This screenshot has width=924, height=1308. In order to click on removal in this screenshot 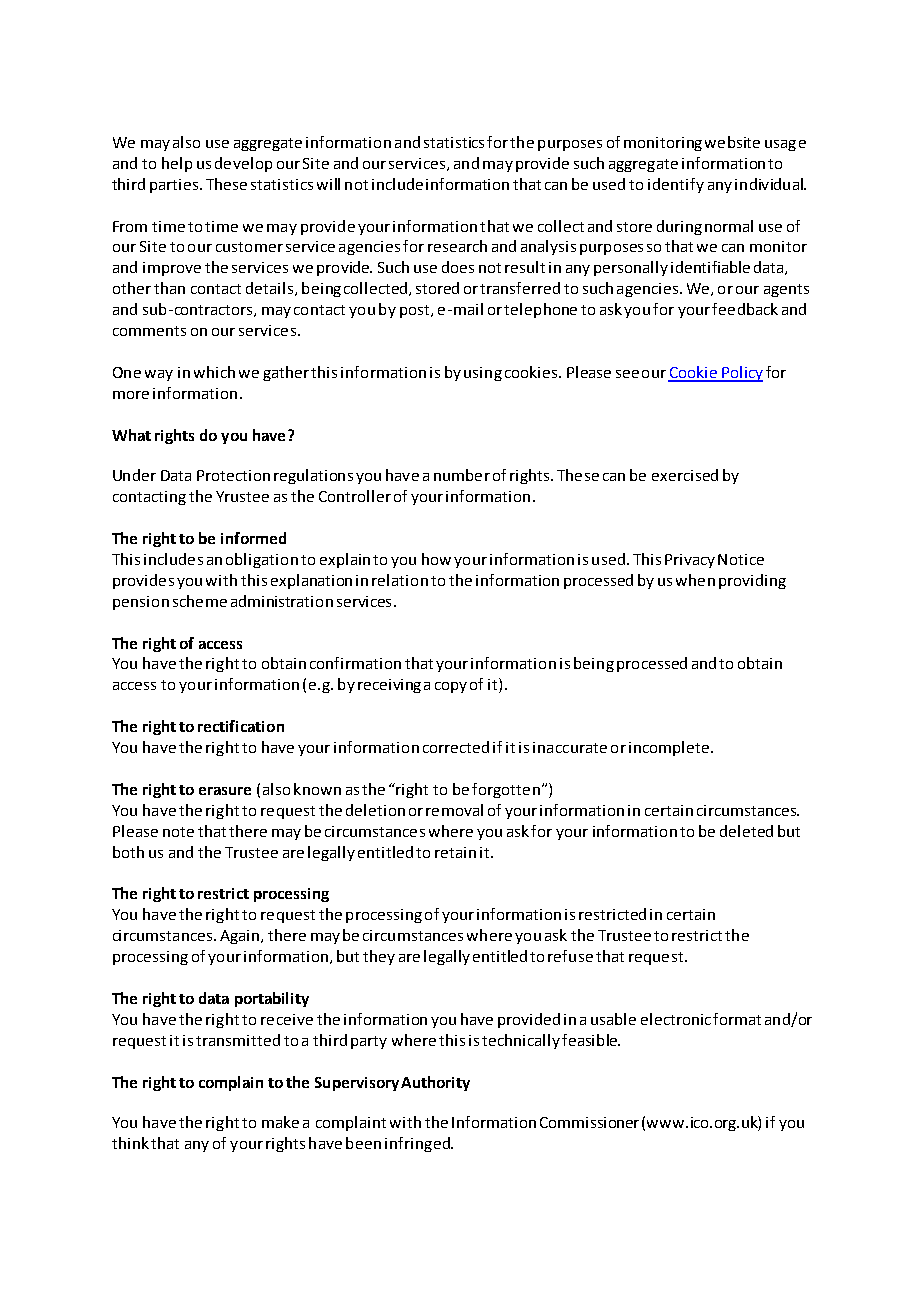, I will do `click(454, 810)`.
